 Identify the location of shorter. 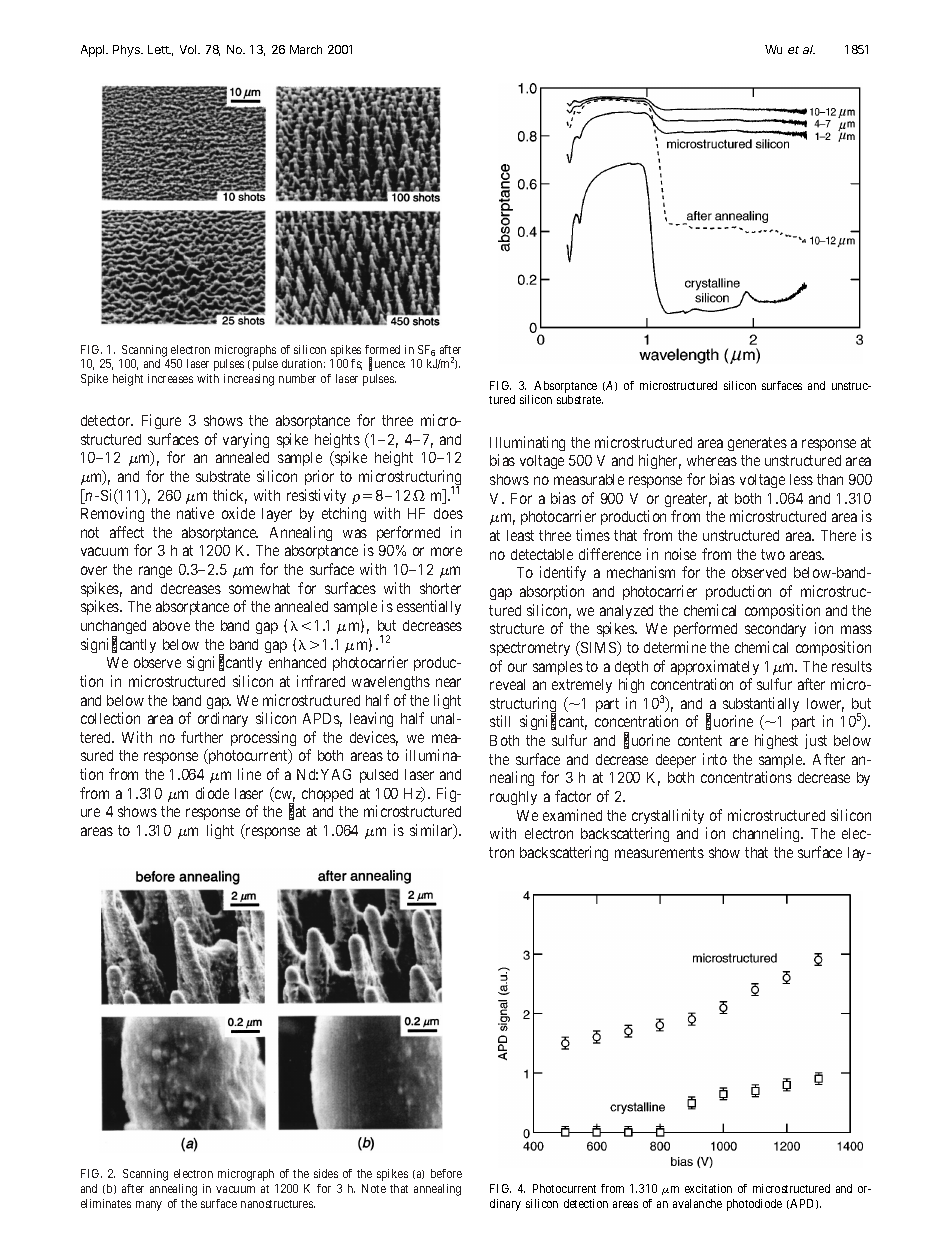
(440, 588).
